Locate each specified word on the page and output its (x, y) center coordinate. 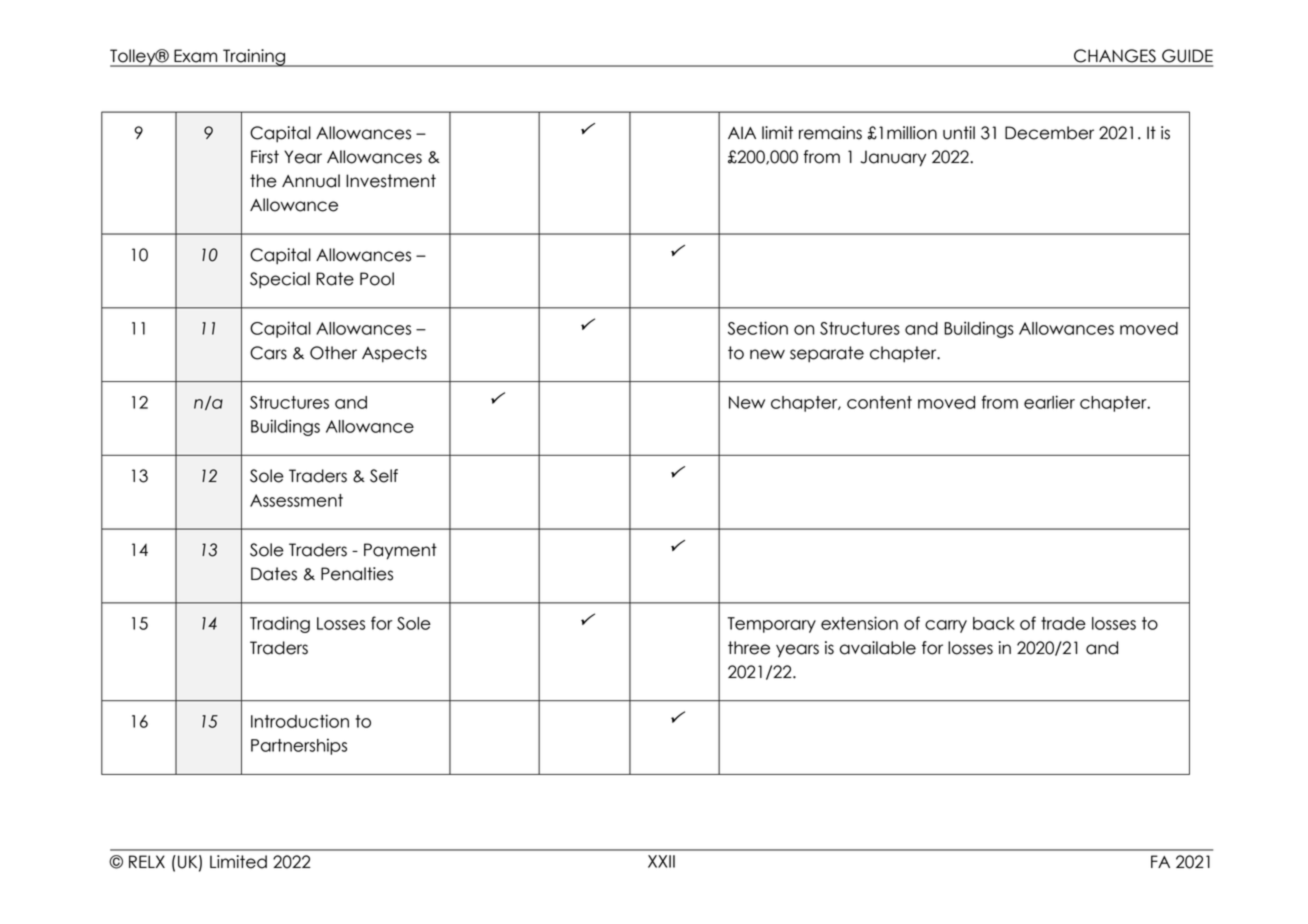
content (879, 402)
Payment (400, 551)
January (893, 158)
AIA (742, 132)
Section (758, 328)
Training (254, 58)
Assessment (296, 500)
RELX (147, 861)
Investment (391, 181)
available (877, 648)
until (959, 133)
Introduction (300, 721)
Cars (268, 353)
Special (280, 280)
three (749, 648)
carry (946, 626)
